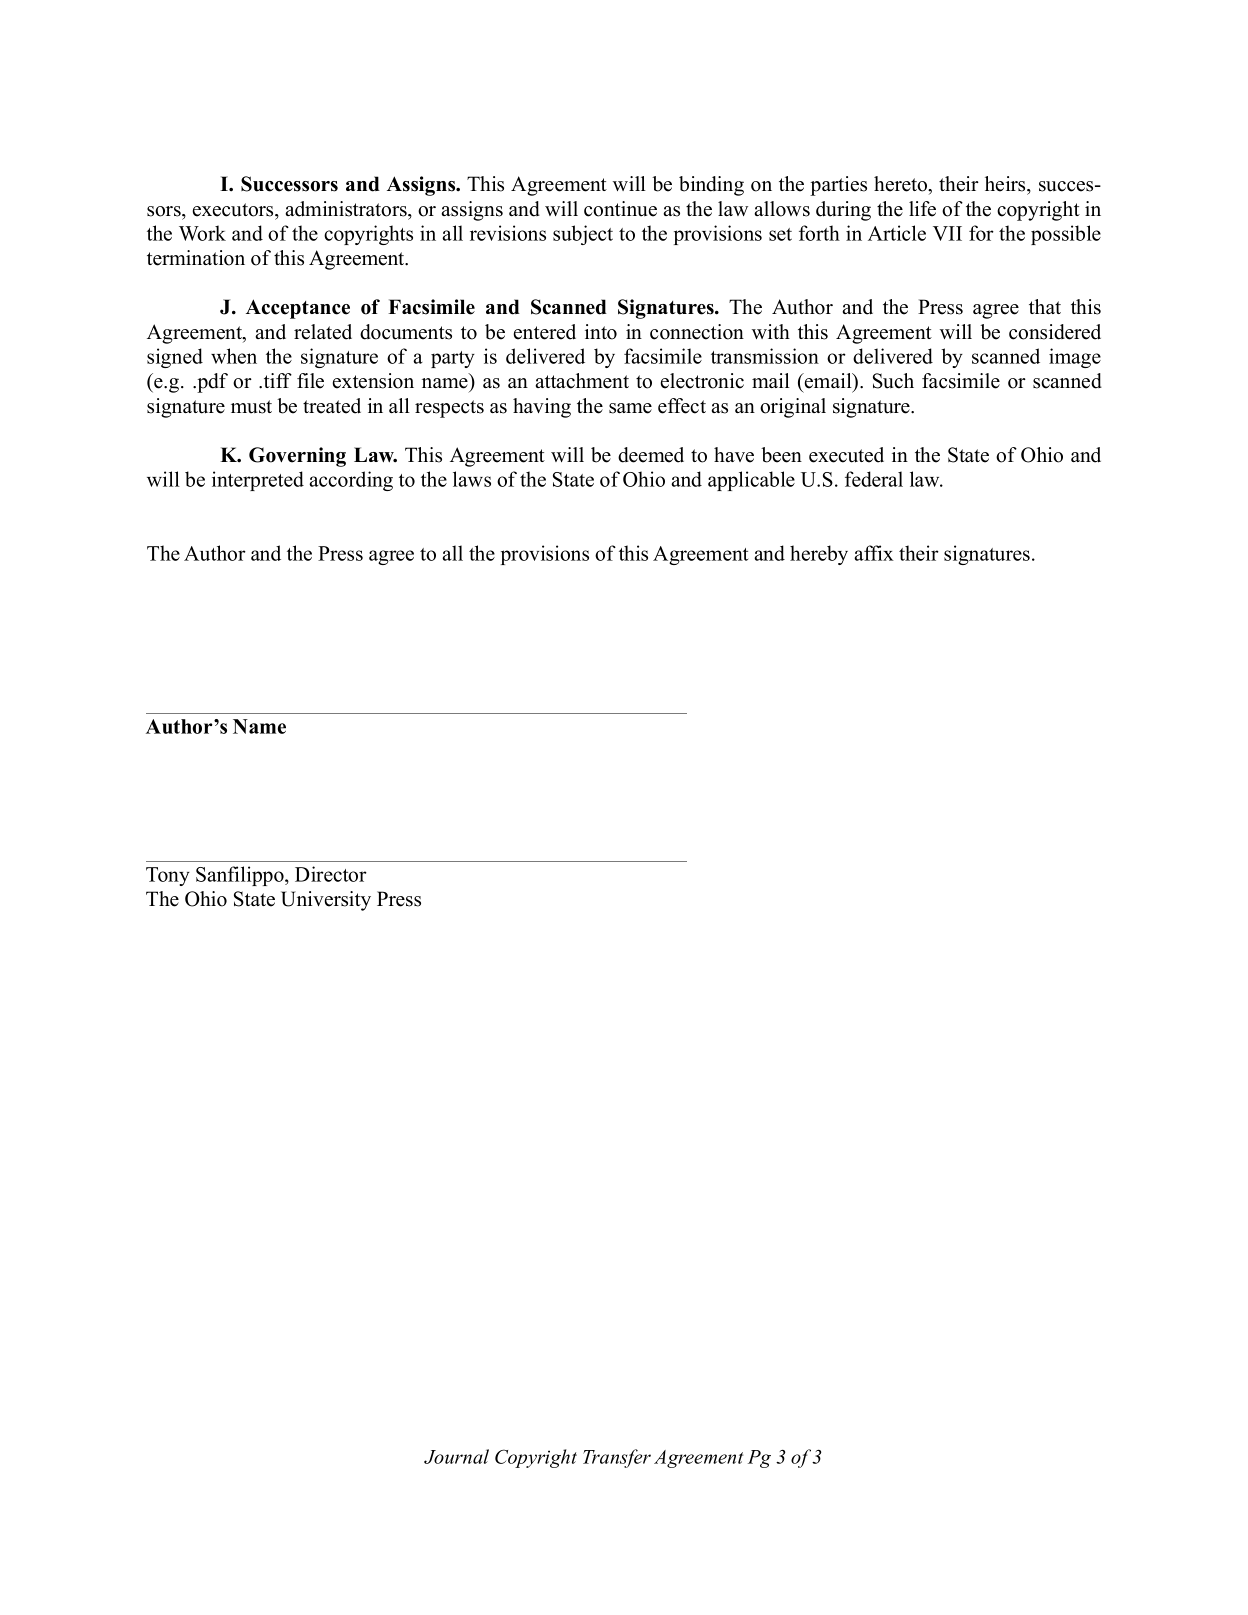 The width and height of the image is (1248, 1615). I want to click on Sanfilippo, so click(241, 876).
